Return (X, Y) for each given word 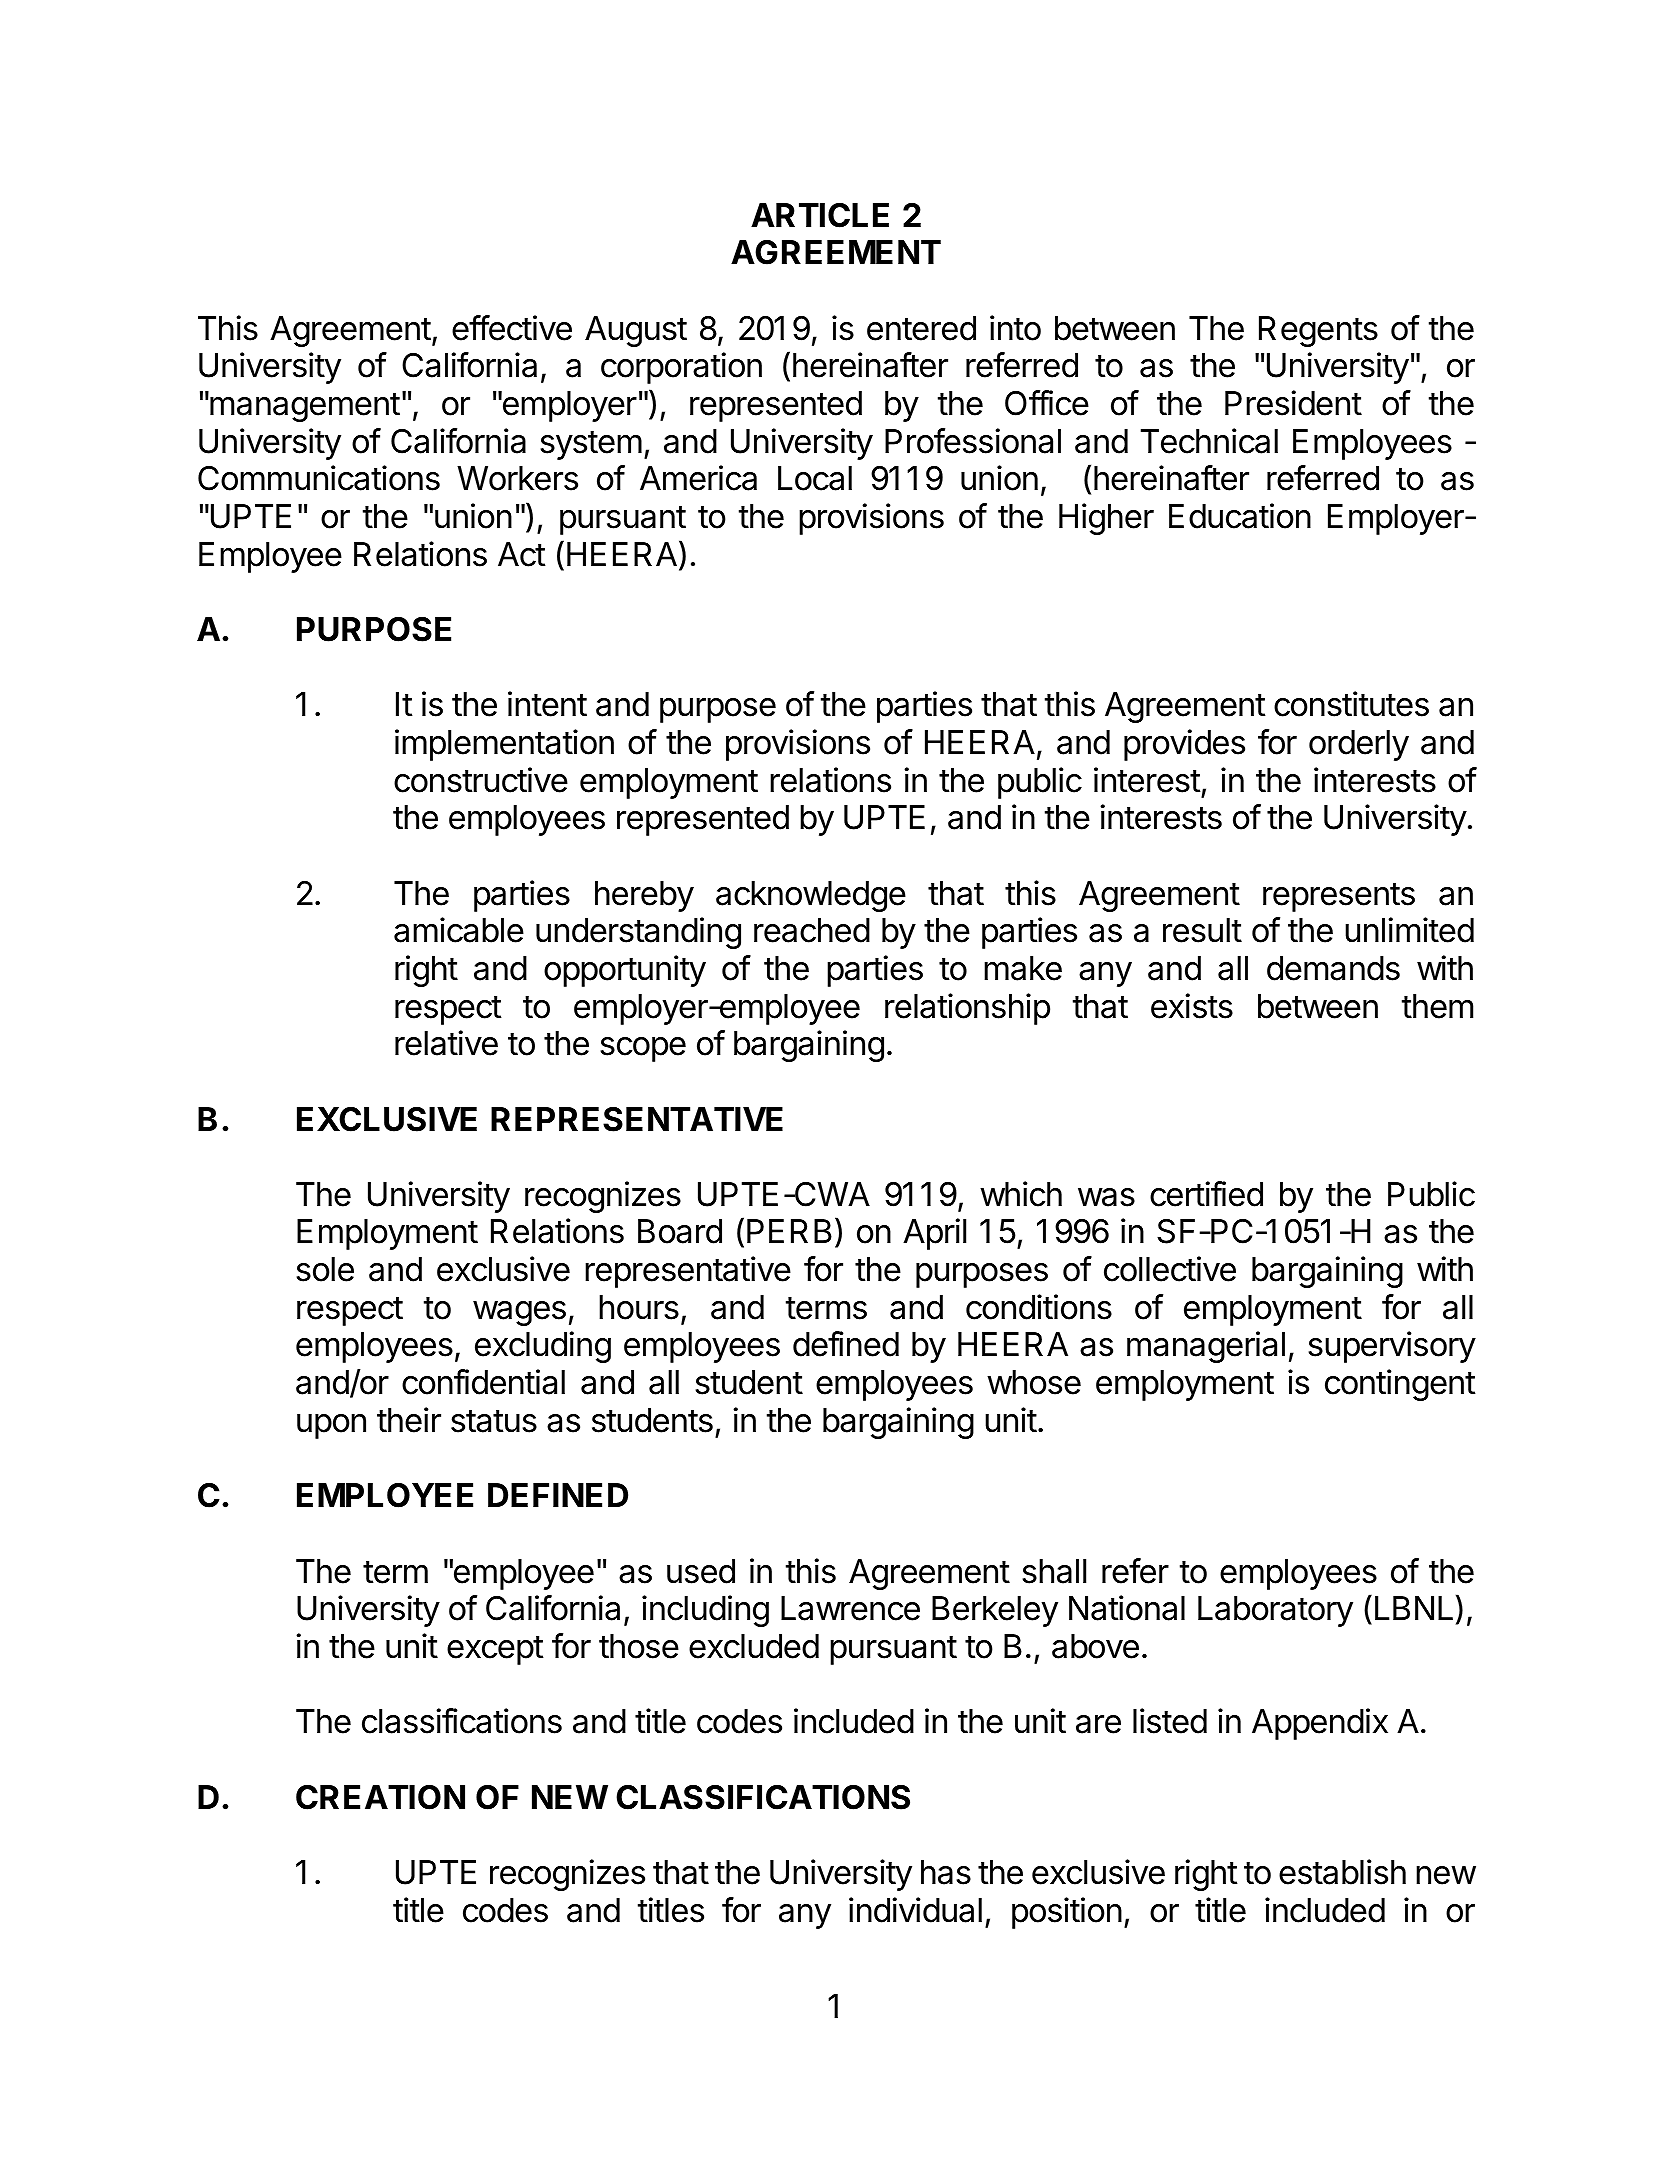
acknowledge (811, 896)
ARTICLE (820, 215)
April (934, 1234)
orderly (1359, 745)
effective (512, 328)
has (946, 1872)
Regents (1318, 331)
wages (519, 1313)
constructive (481, 780)
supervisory (1392, 1347)
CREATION (380, 1797)
